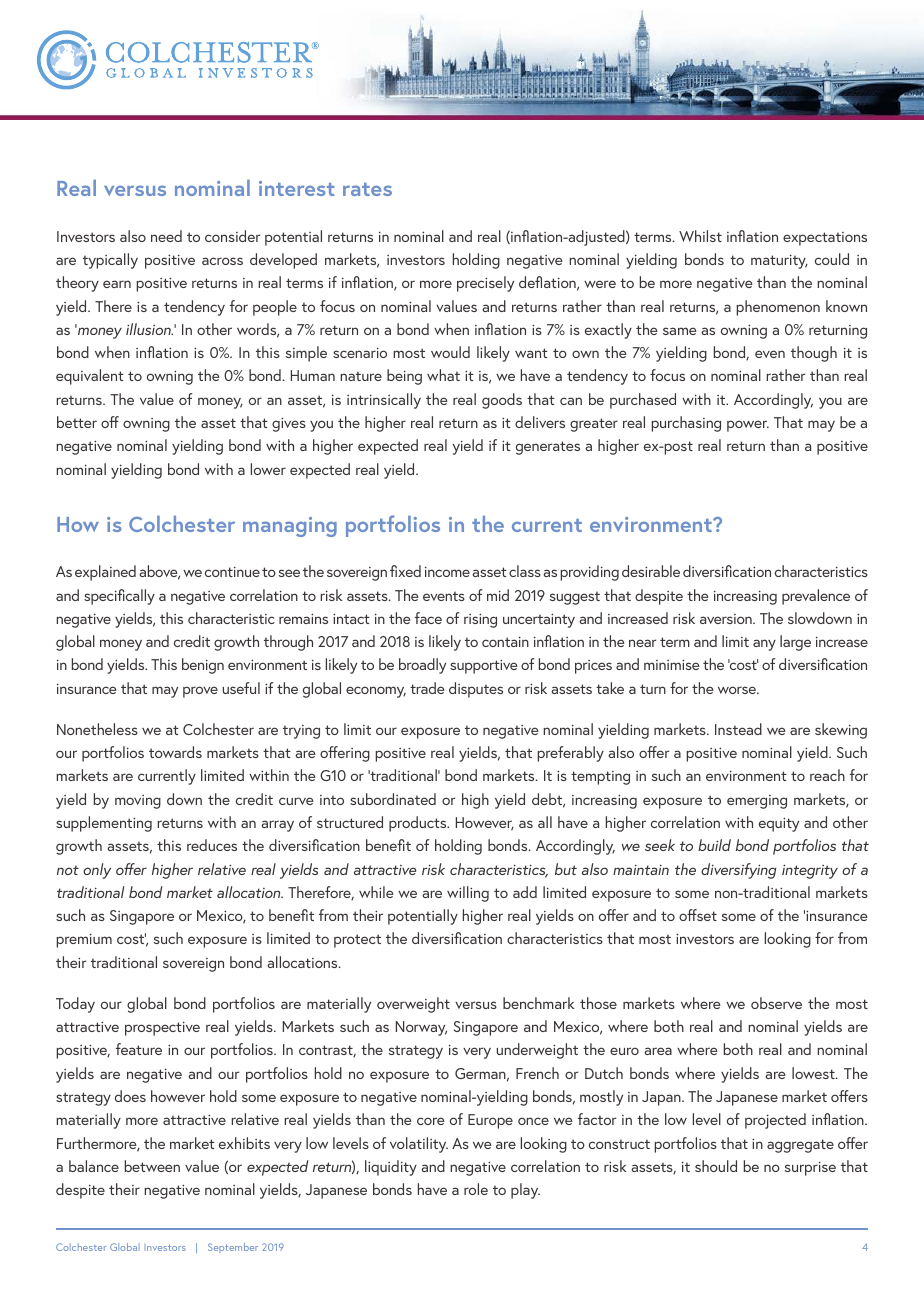 The image size is (924, 1308). Describe the element at coordinates (476, 1189) in the page. I see `role` at that location.
